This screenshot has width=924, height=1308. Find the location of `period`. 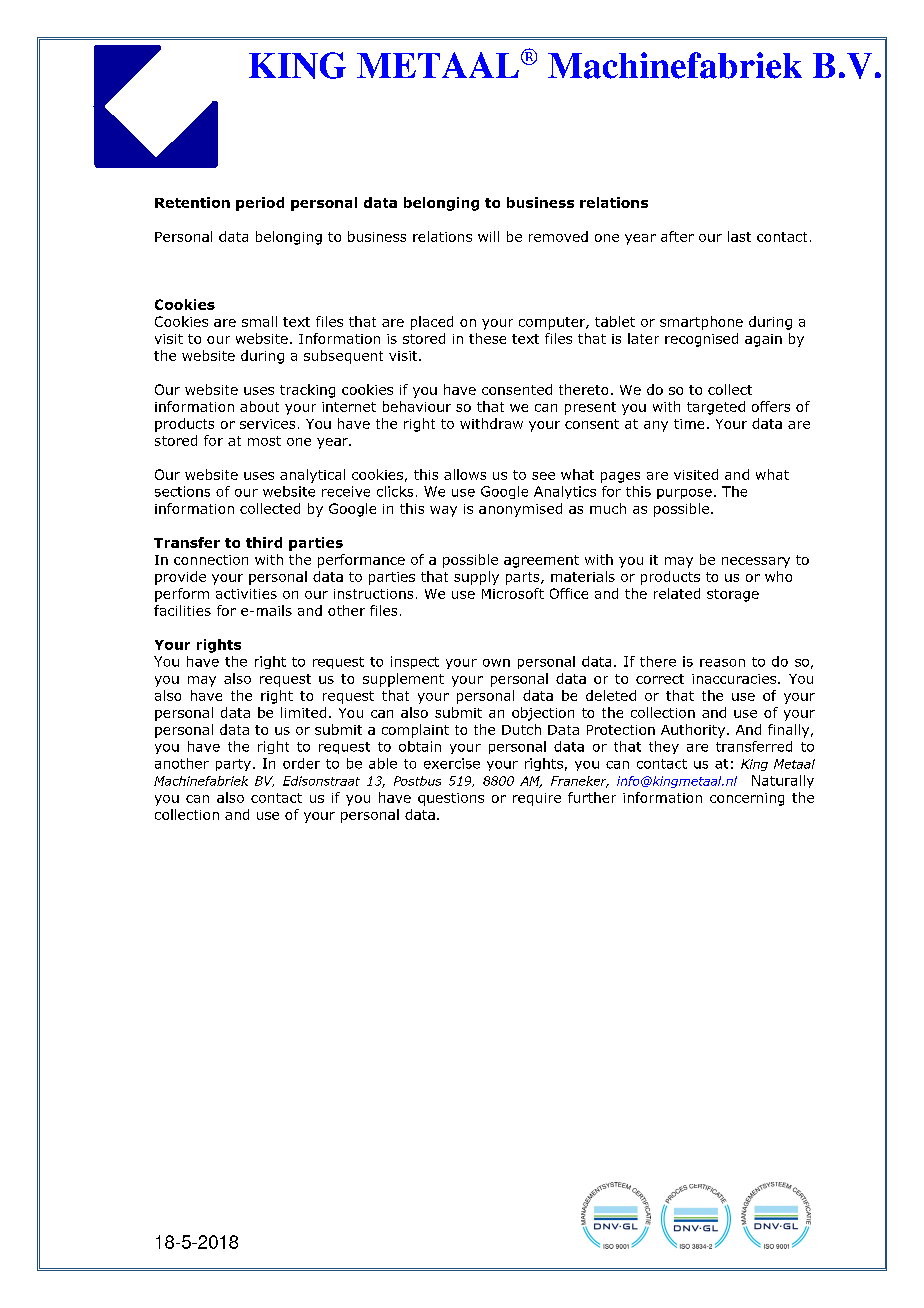

period is located at coordinates (260, 204).
